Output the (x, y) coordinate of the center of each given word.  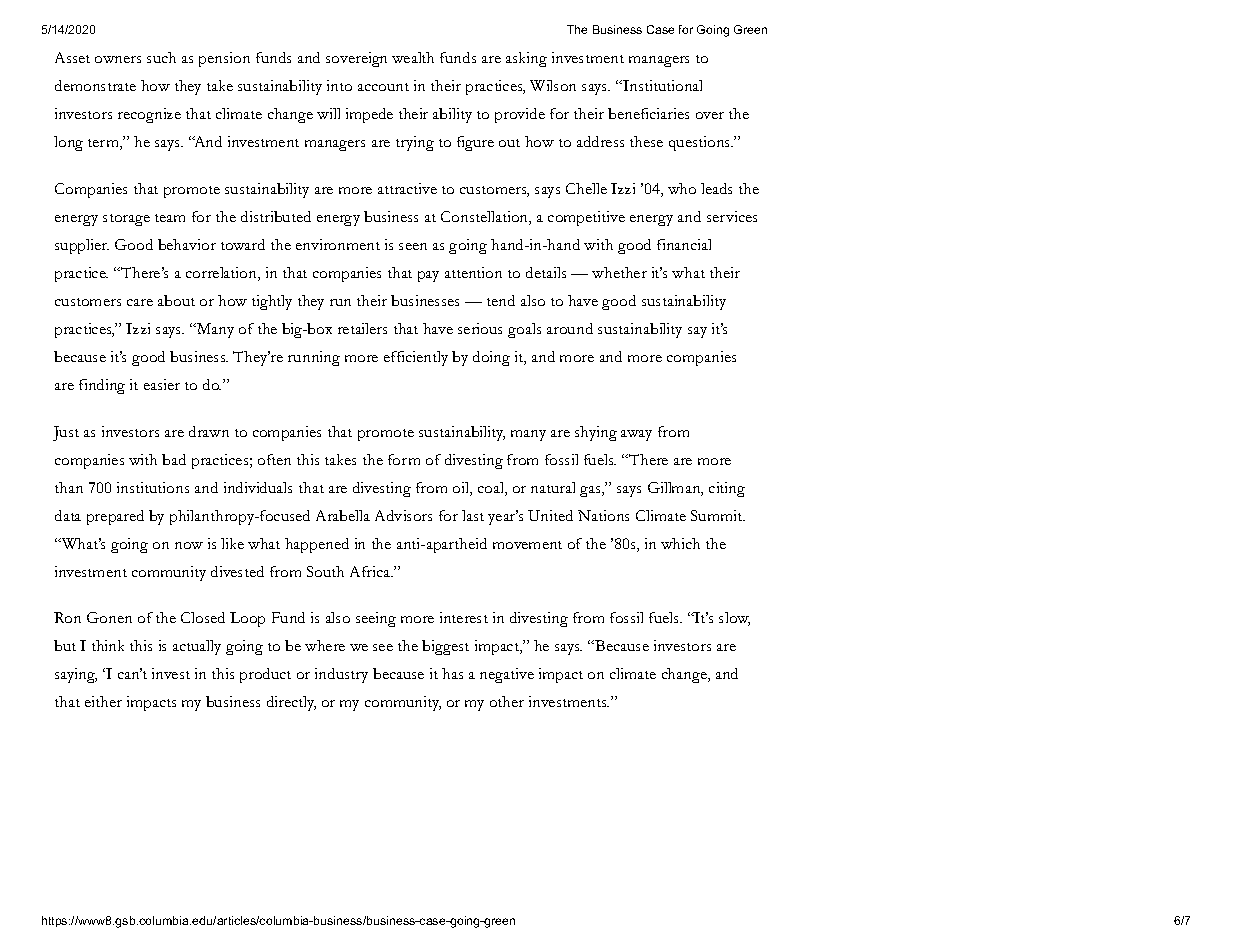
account (383, 87)
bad (174, 459)
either (103, 701)
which (680, 543)
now (189, 545)
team (170, 218)
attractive (407, 188)
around (570, 328)
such (161, 57)
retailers (362, 328)
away (636, 435)
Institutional (661, 85)
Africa (371, 571)
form (404, 459)
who (682, 188)
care (140, 302)
